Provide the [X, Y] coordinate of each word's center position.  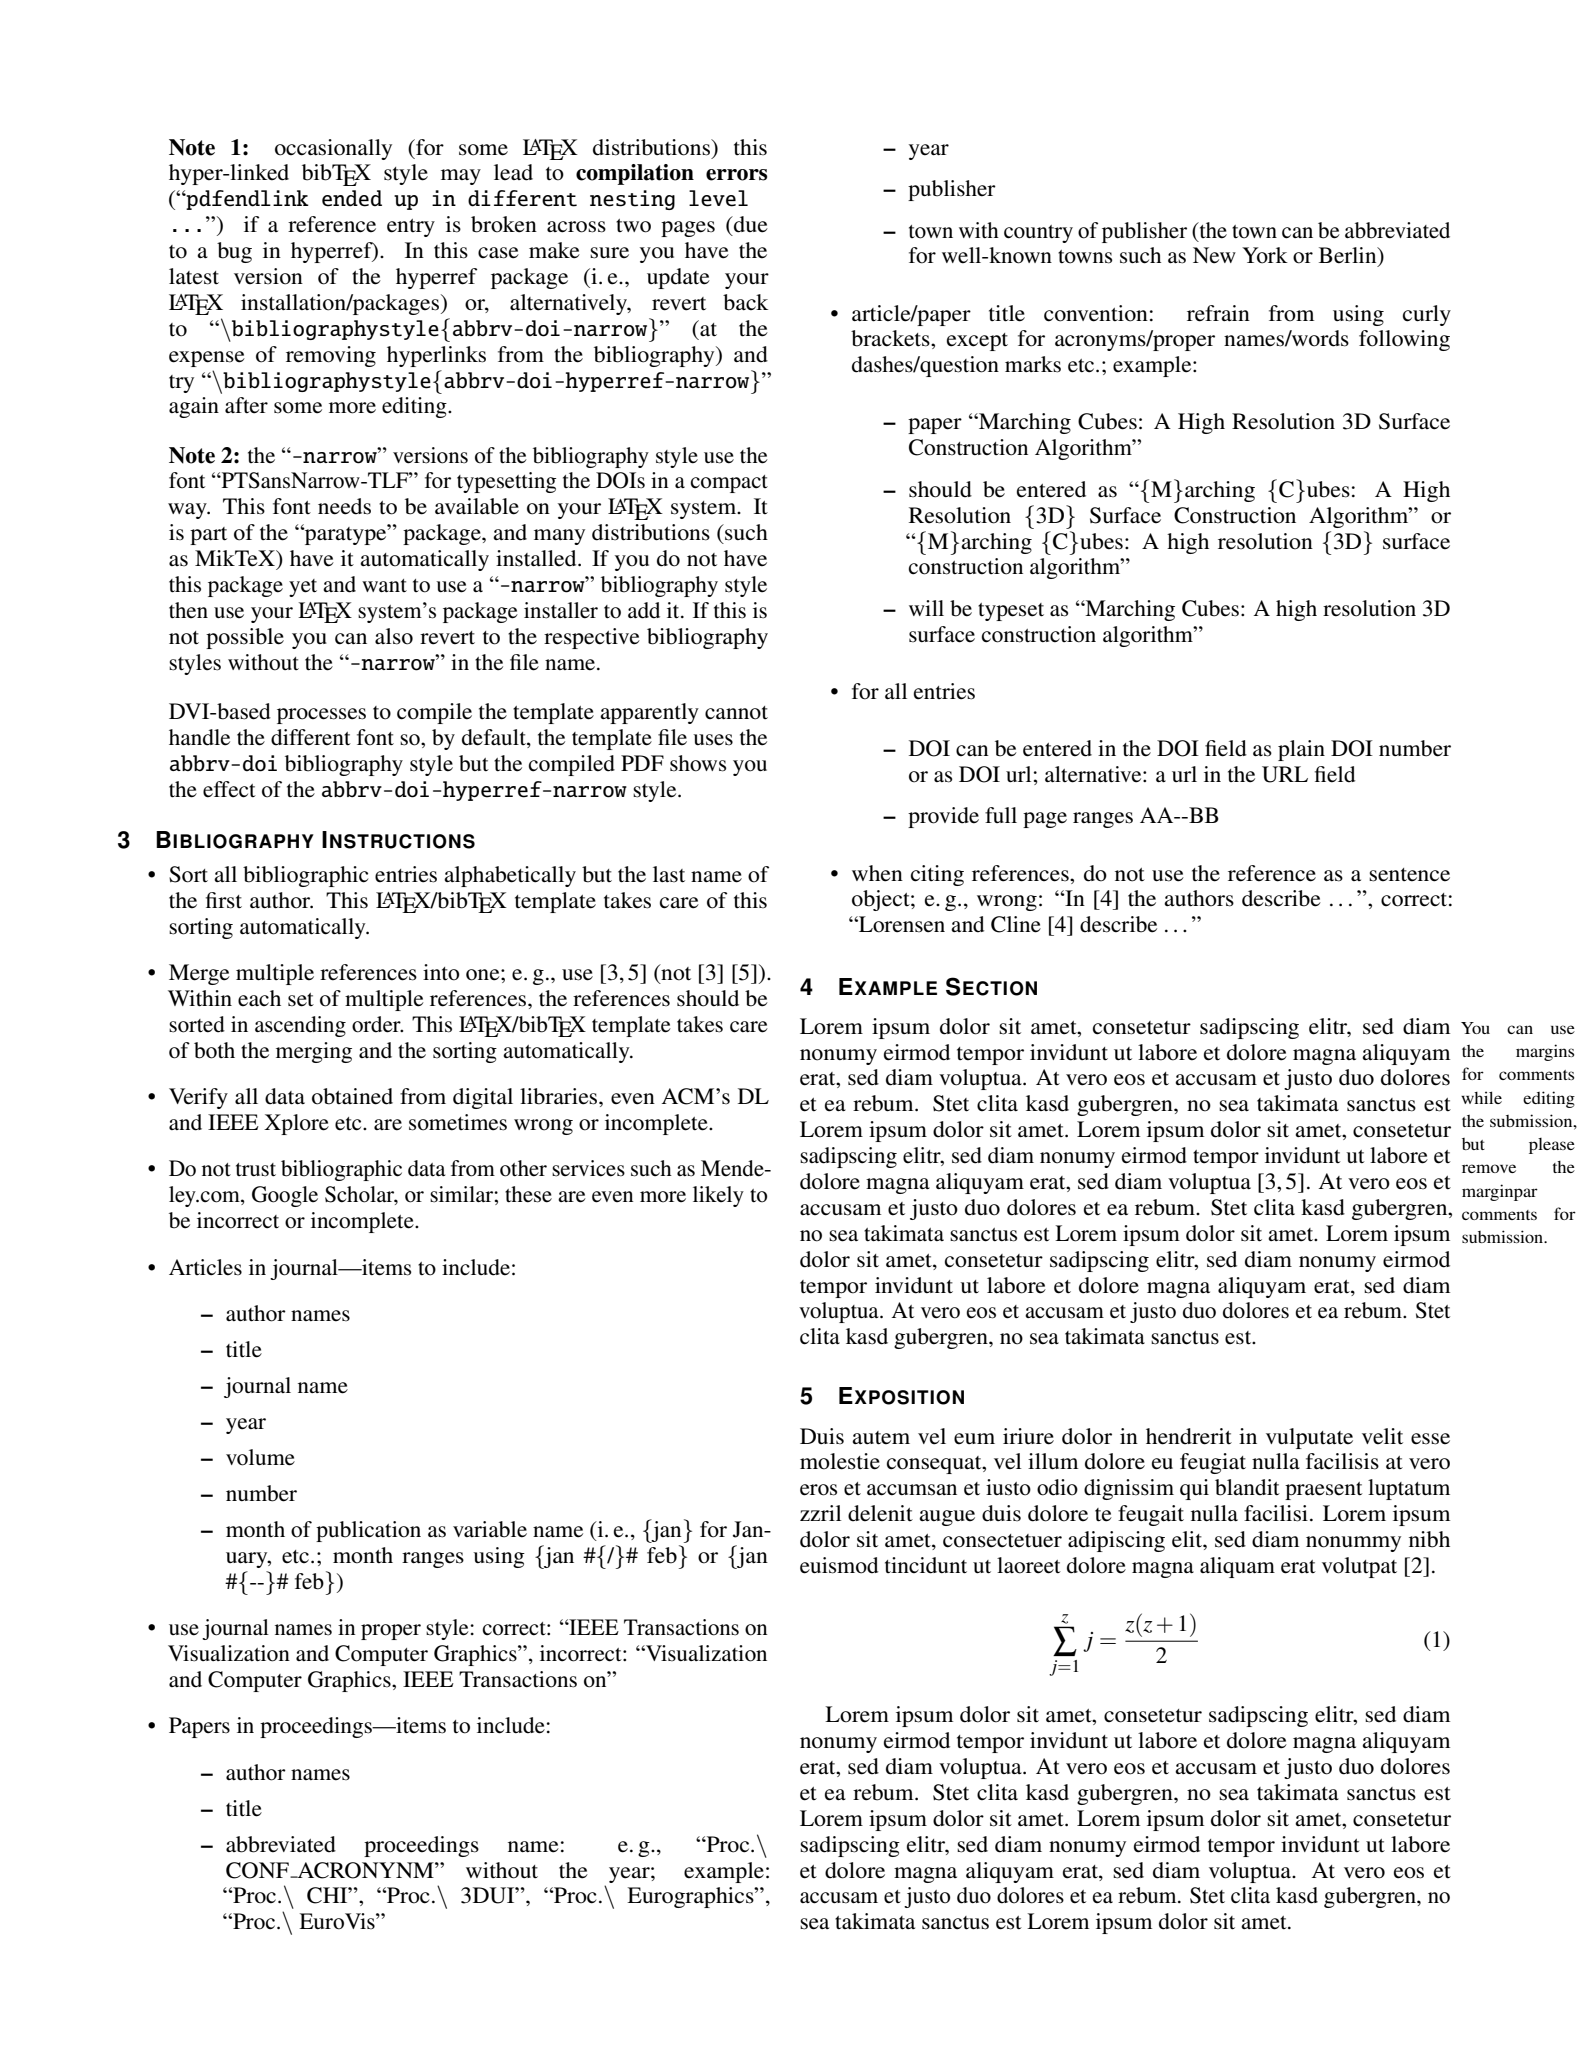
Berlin [1349, 256]
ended [352, 198]
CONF [258, 1870]
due [750, 224]
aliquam [1237, 1567]
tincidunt [926, 1565]
